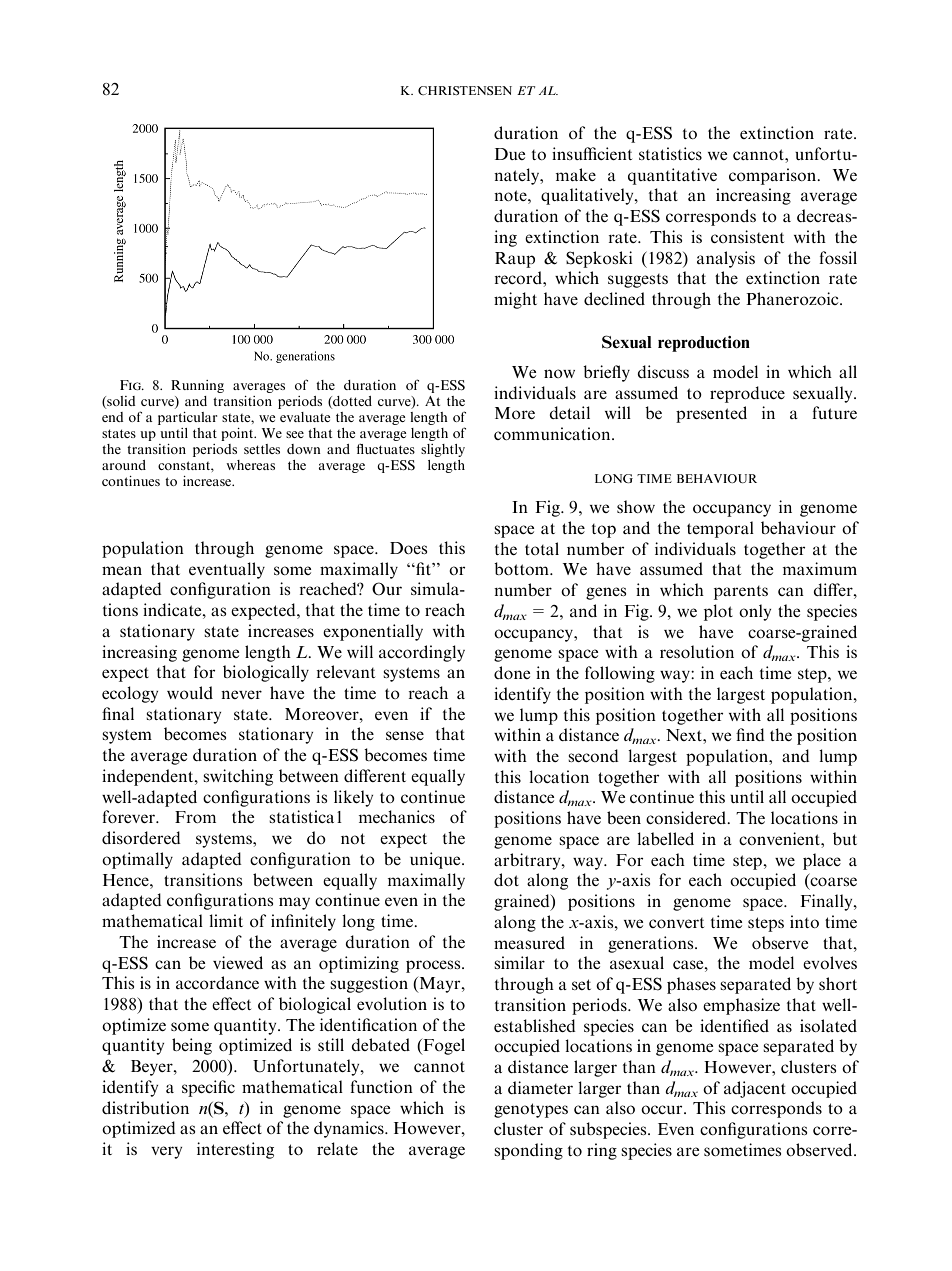 The height and width of the document is (1271, 952). I want to click on Due, so click(510, 154).
